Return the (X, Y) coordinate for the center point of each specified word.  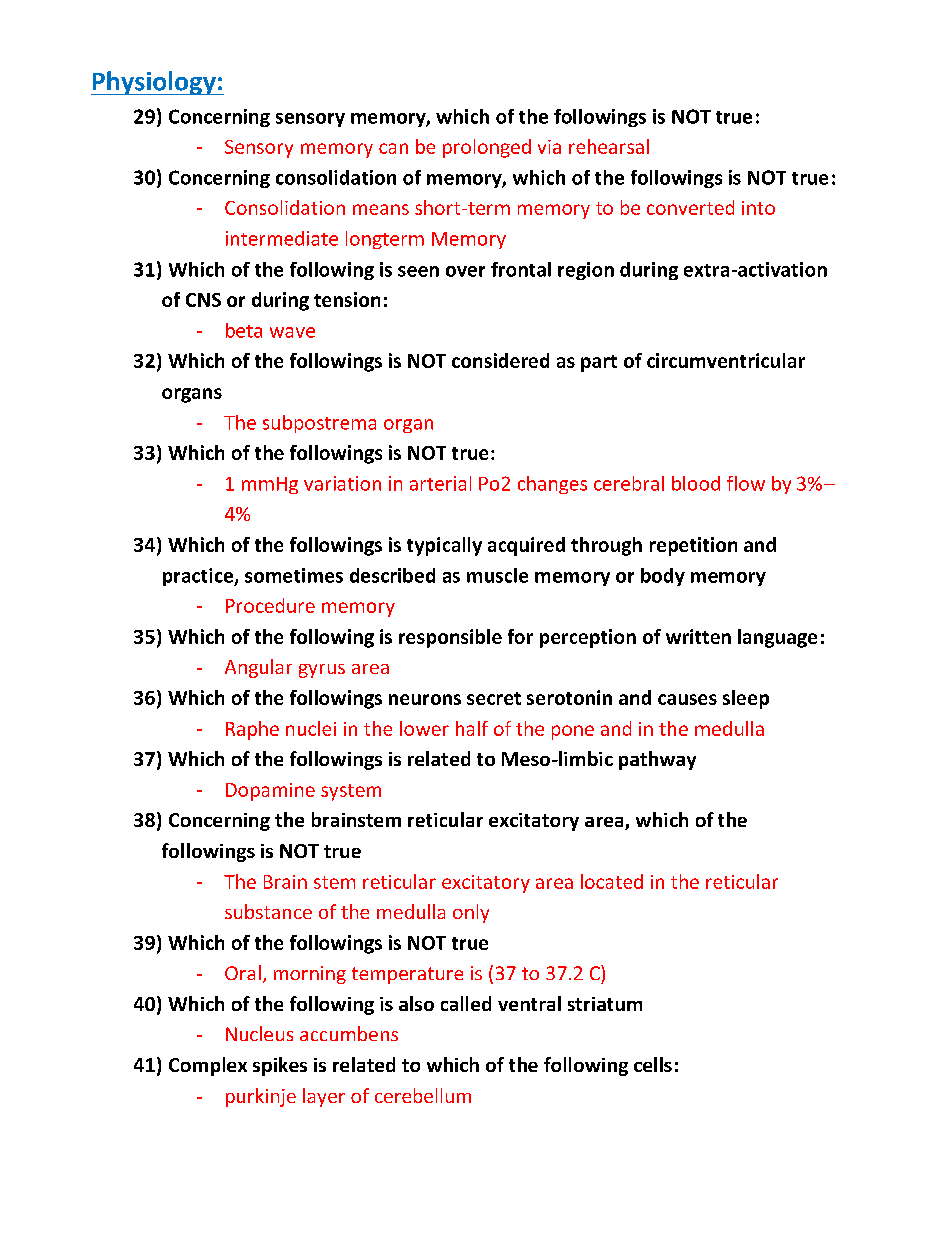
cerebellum (423, 1095)
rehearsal (609, 146)
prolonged (487, 148)
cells (653, 1064)
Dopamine (270, 792)
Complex (208, 1066)
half (472, 728)
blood (696, 483)
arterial (440, 483)
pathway (657, 760)
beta (244, 330)
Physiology (154, 83)
